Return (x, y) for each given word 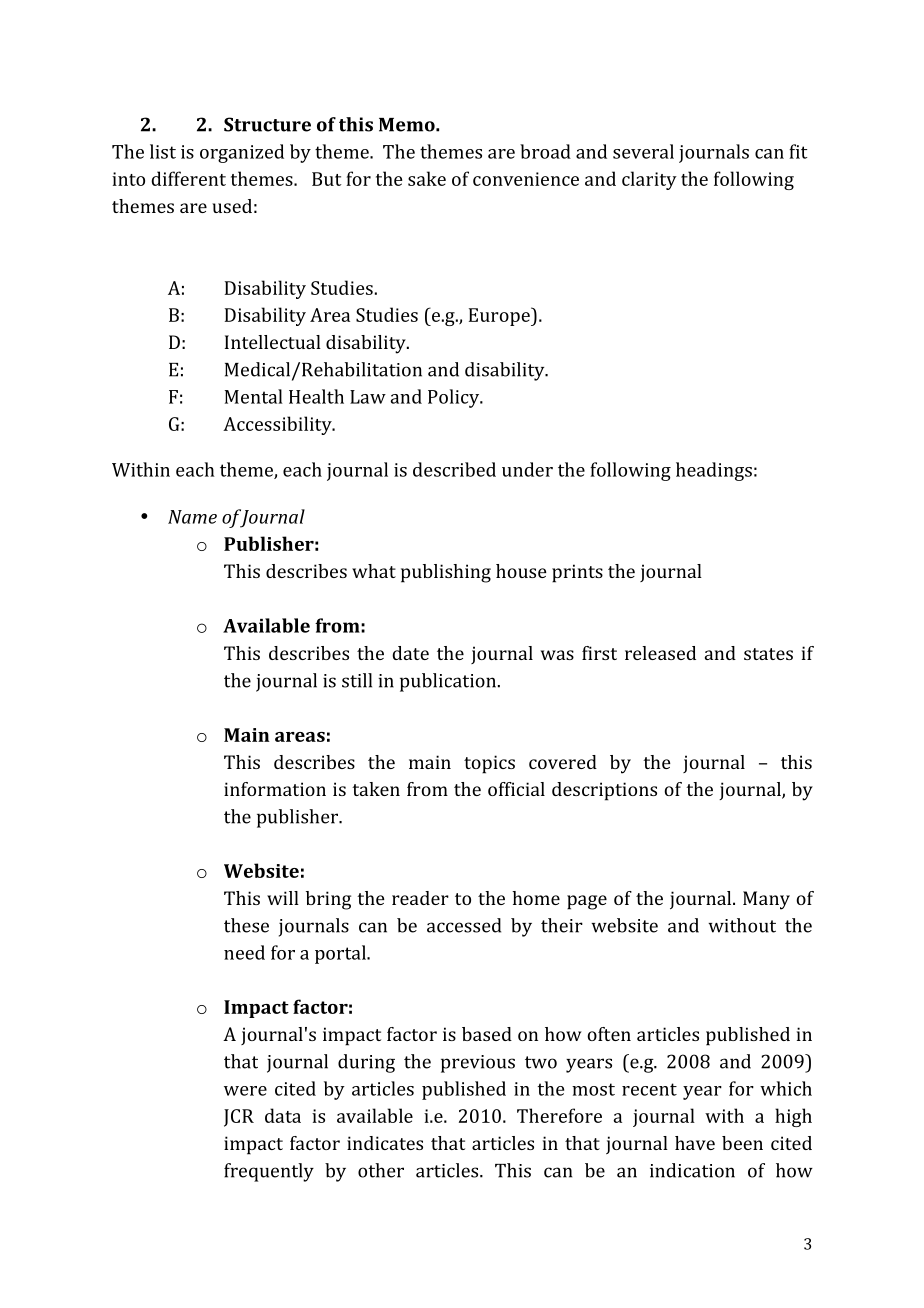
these (246, 925)
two (541, 1062)
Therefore (559, 1115)
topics (489, 764)
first (599, 653)
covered (563, 762)
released (660, 653)
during (366, 1063)
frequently (269, 1172)
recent (649, 1089)
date (410, 653)
